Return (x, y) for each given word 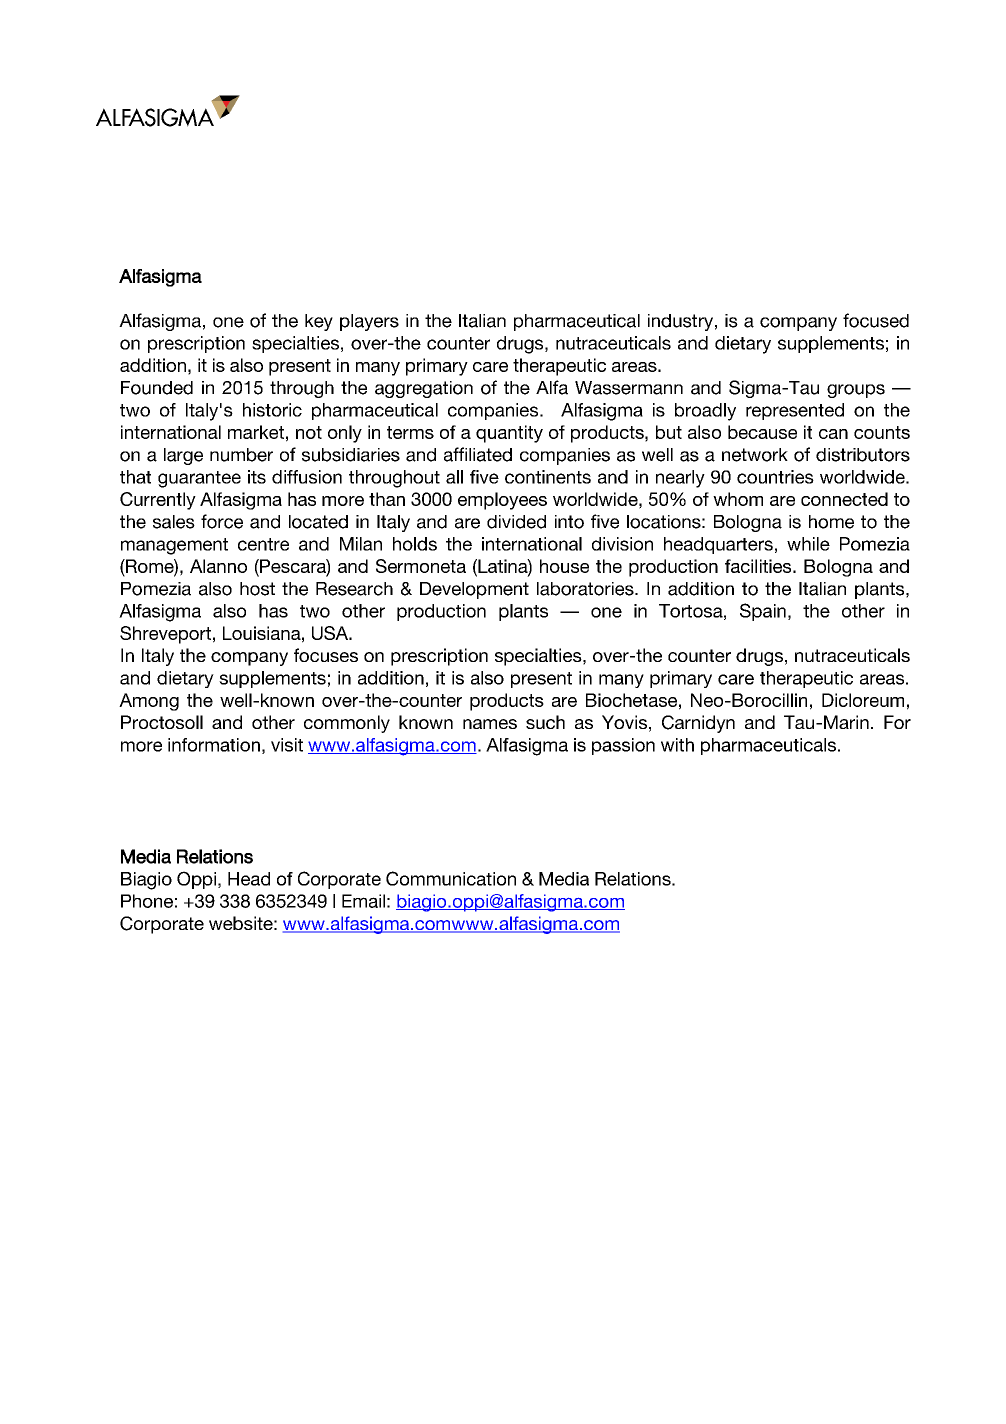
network (755, 455)
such (545, 722)
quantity (509, 434)
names (490, 724)
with (677, 745)
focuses (326, 655)
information (214, 745)
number (241, 455)
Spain (763, 612)
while (808, 544)
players (369, 322)
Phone (147, 901)
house (564, 566)
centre (263, 544)
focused (876, 320)
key (319, 322)
